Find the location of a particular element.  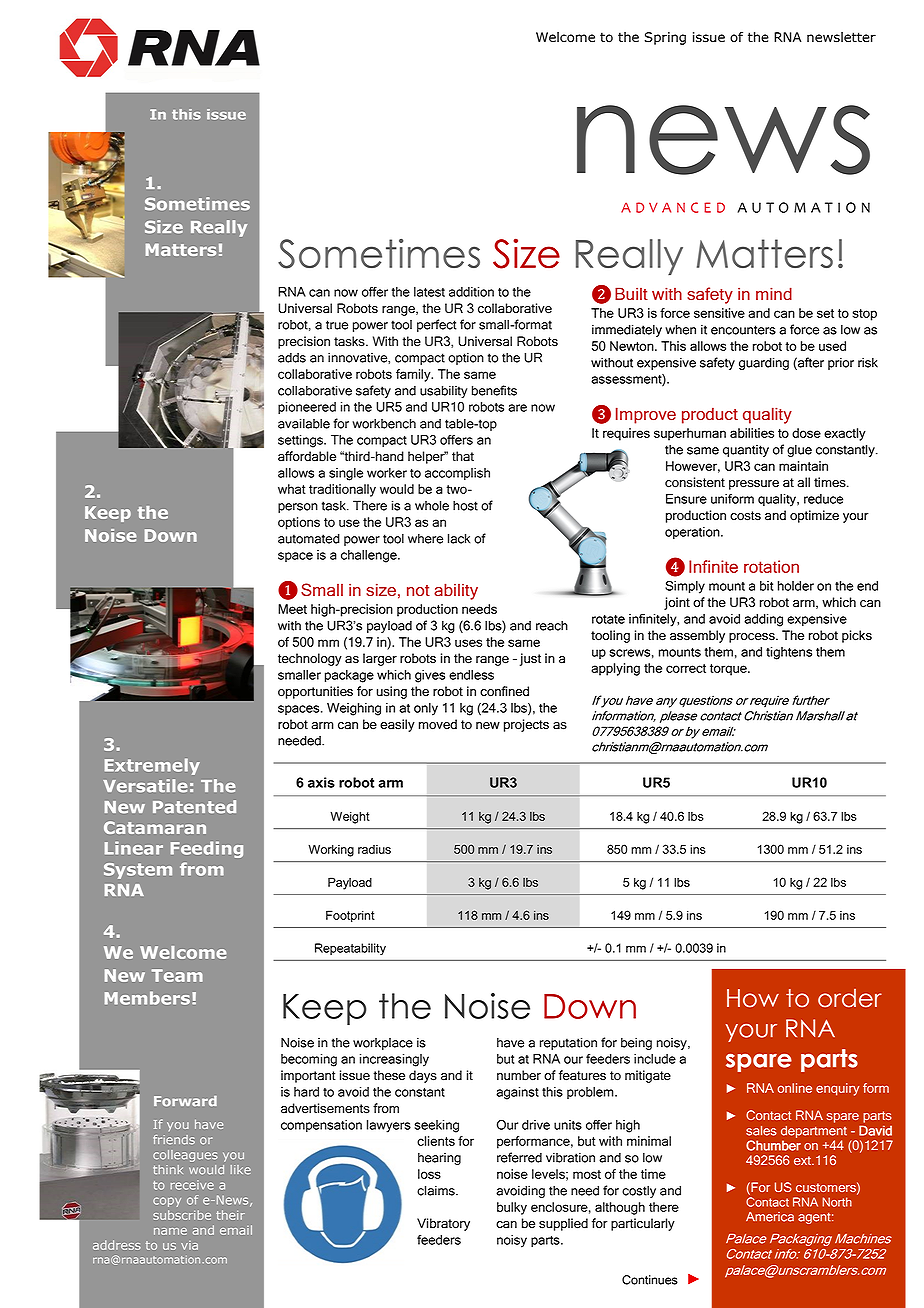

technology is located at coordinates (310, 659).
